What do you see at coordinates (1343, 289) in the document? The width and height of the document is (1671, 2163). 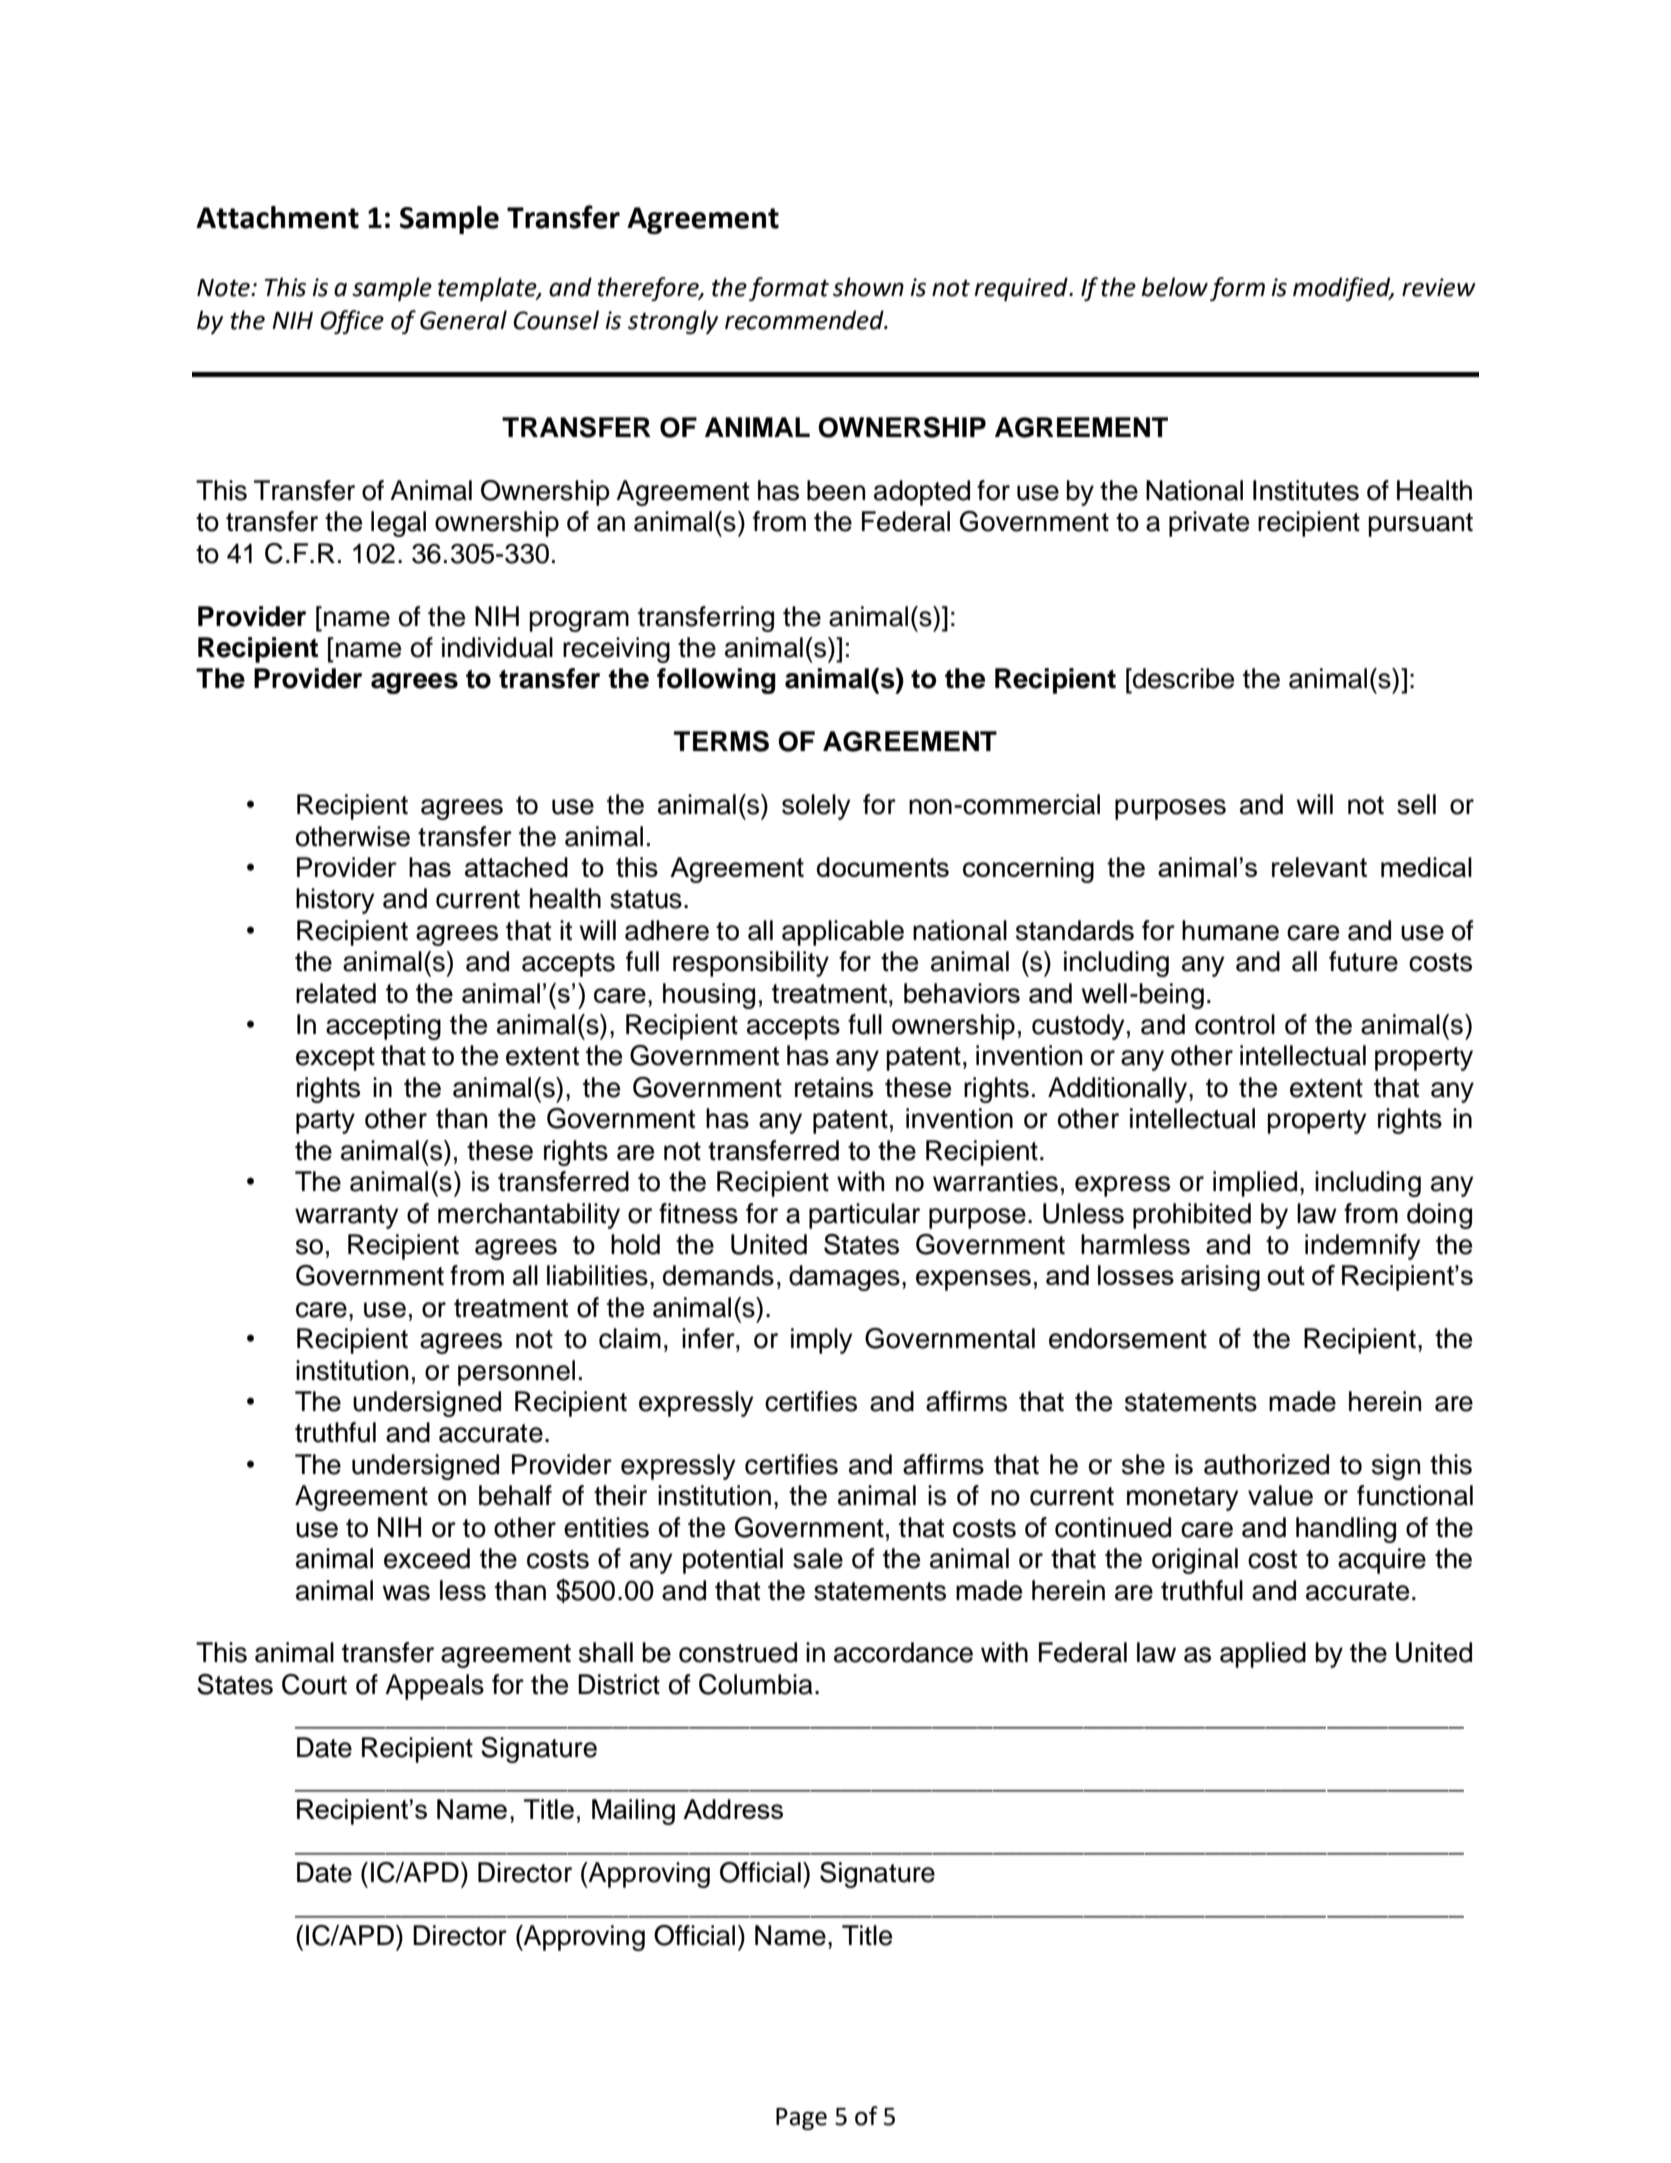 I see `modified` at bounding box center [1343, 289].
